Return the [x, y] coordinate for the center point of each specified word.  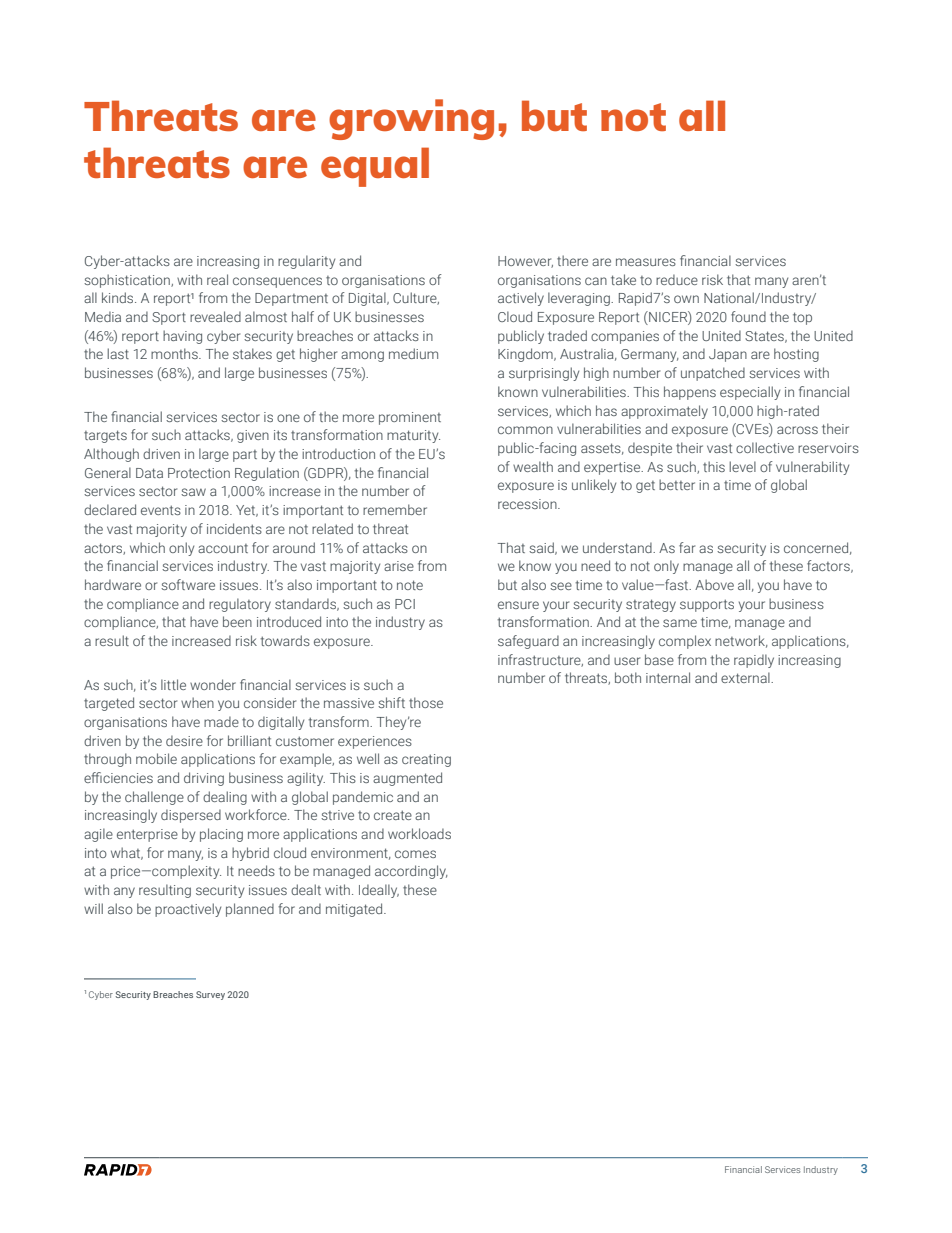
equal [375, 167]
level [742, 466]
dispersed [191, 816]
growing [411, 119]
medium [413, 353]
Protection [199, 473]
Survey [210, 995]
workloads [419, 833]
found [748, 316]
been [237, 621]
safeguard [528, 642]
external [746, 677]
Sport [169, 318]
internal [668, 677]
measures [646, 262]
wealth [533, 466]
